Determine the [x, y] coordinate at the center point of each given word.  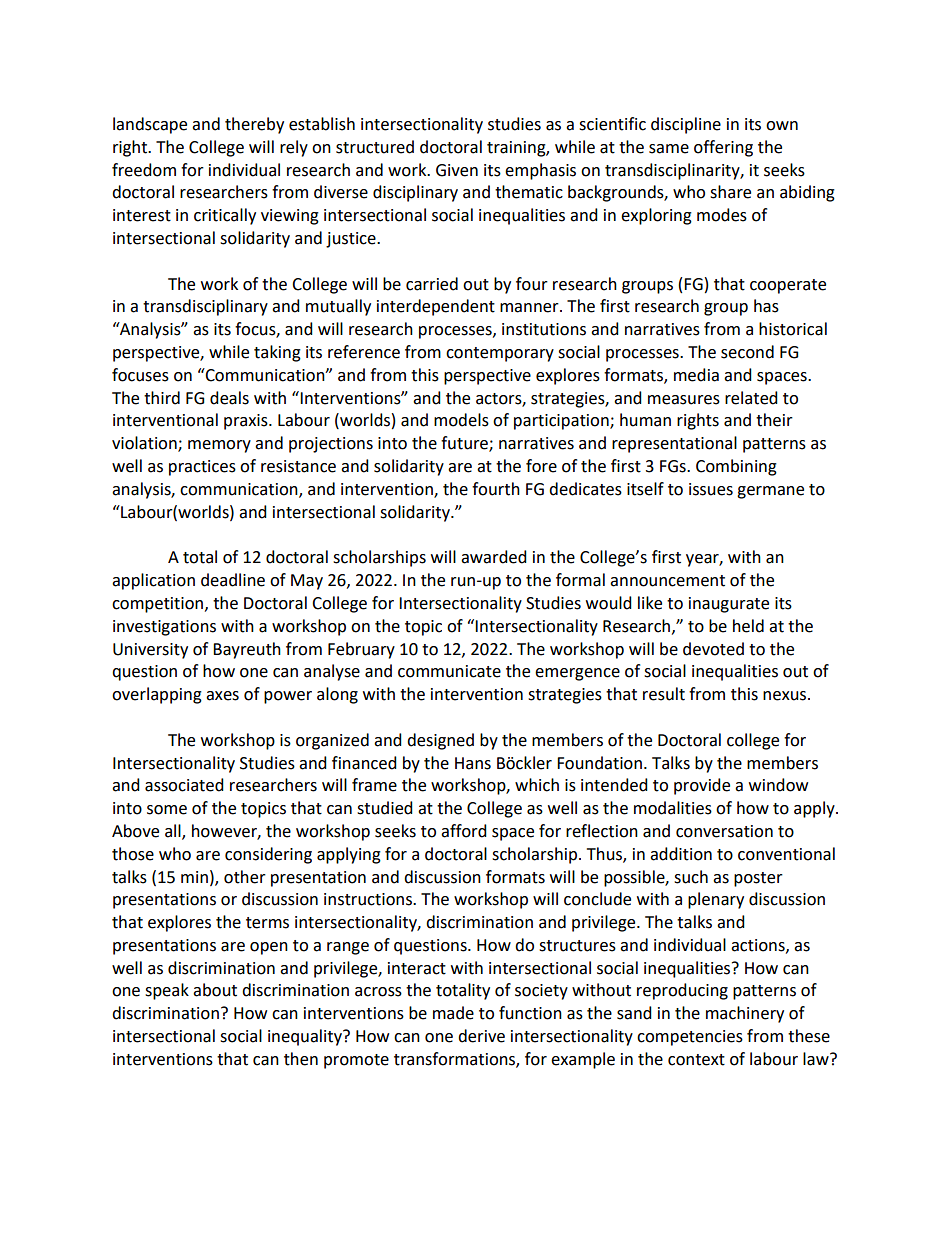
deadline [233, 580]
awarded [494, 557]
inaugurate [729, 605]
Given [457, 170]
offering [723, 148]
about [215, 990]
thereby [254, 125]
